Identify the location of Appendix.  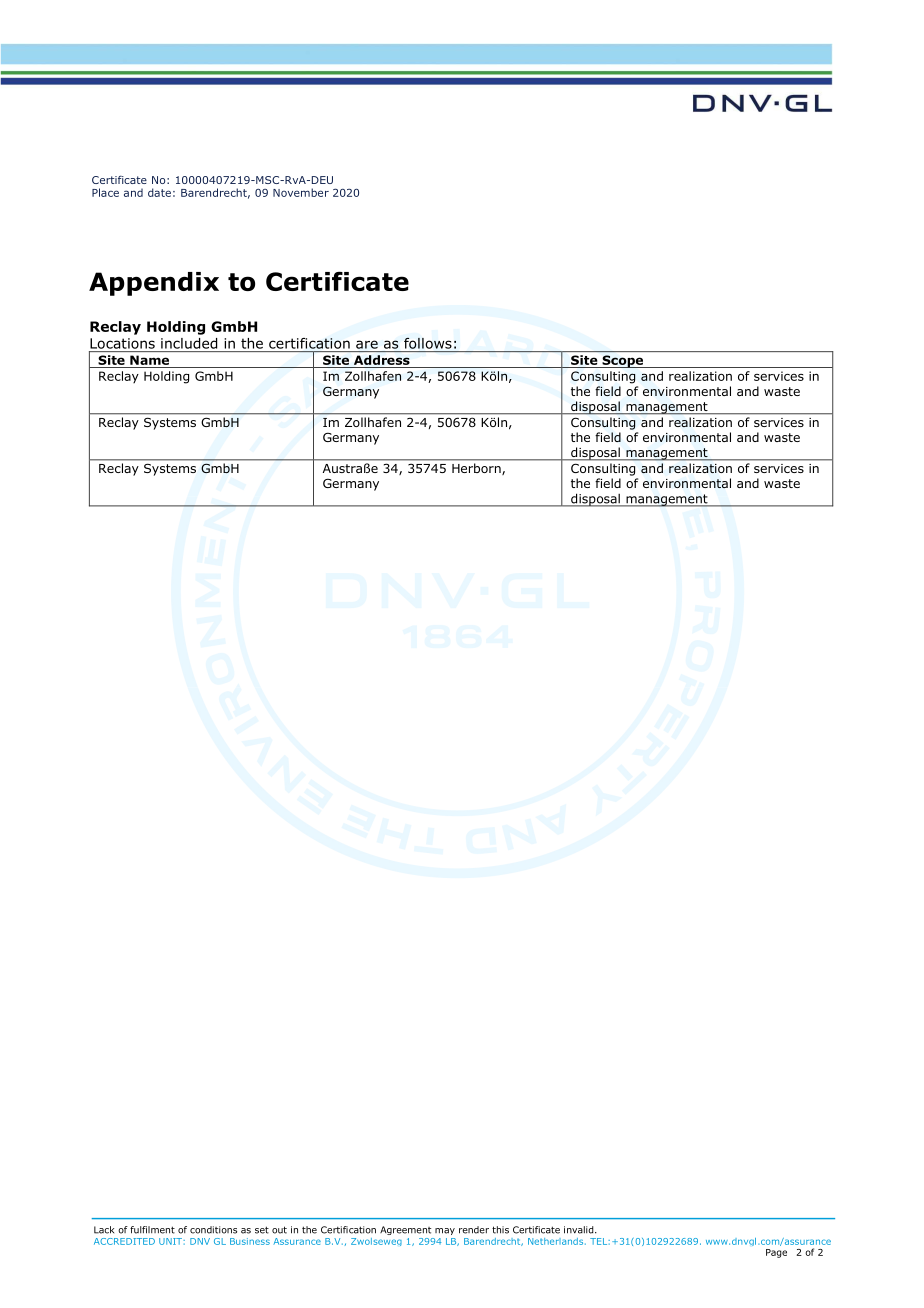
(154, 284).
